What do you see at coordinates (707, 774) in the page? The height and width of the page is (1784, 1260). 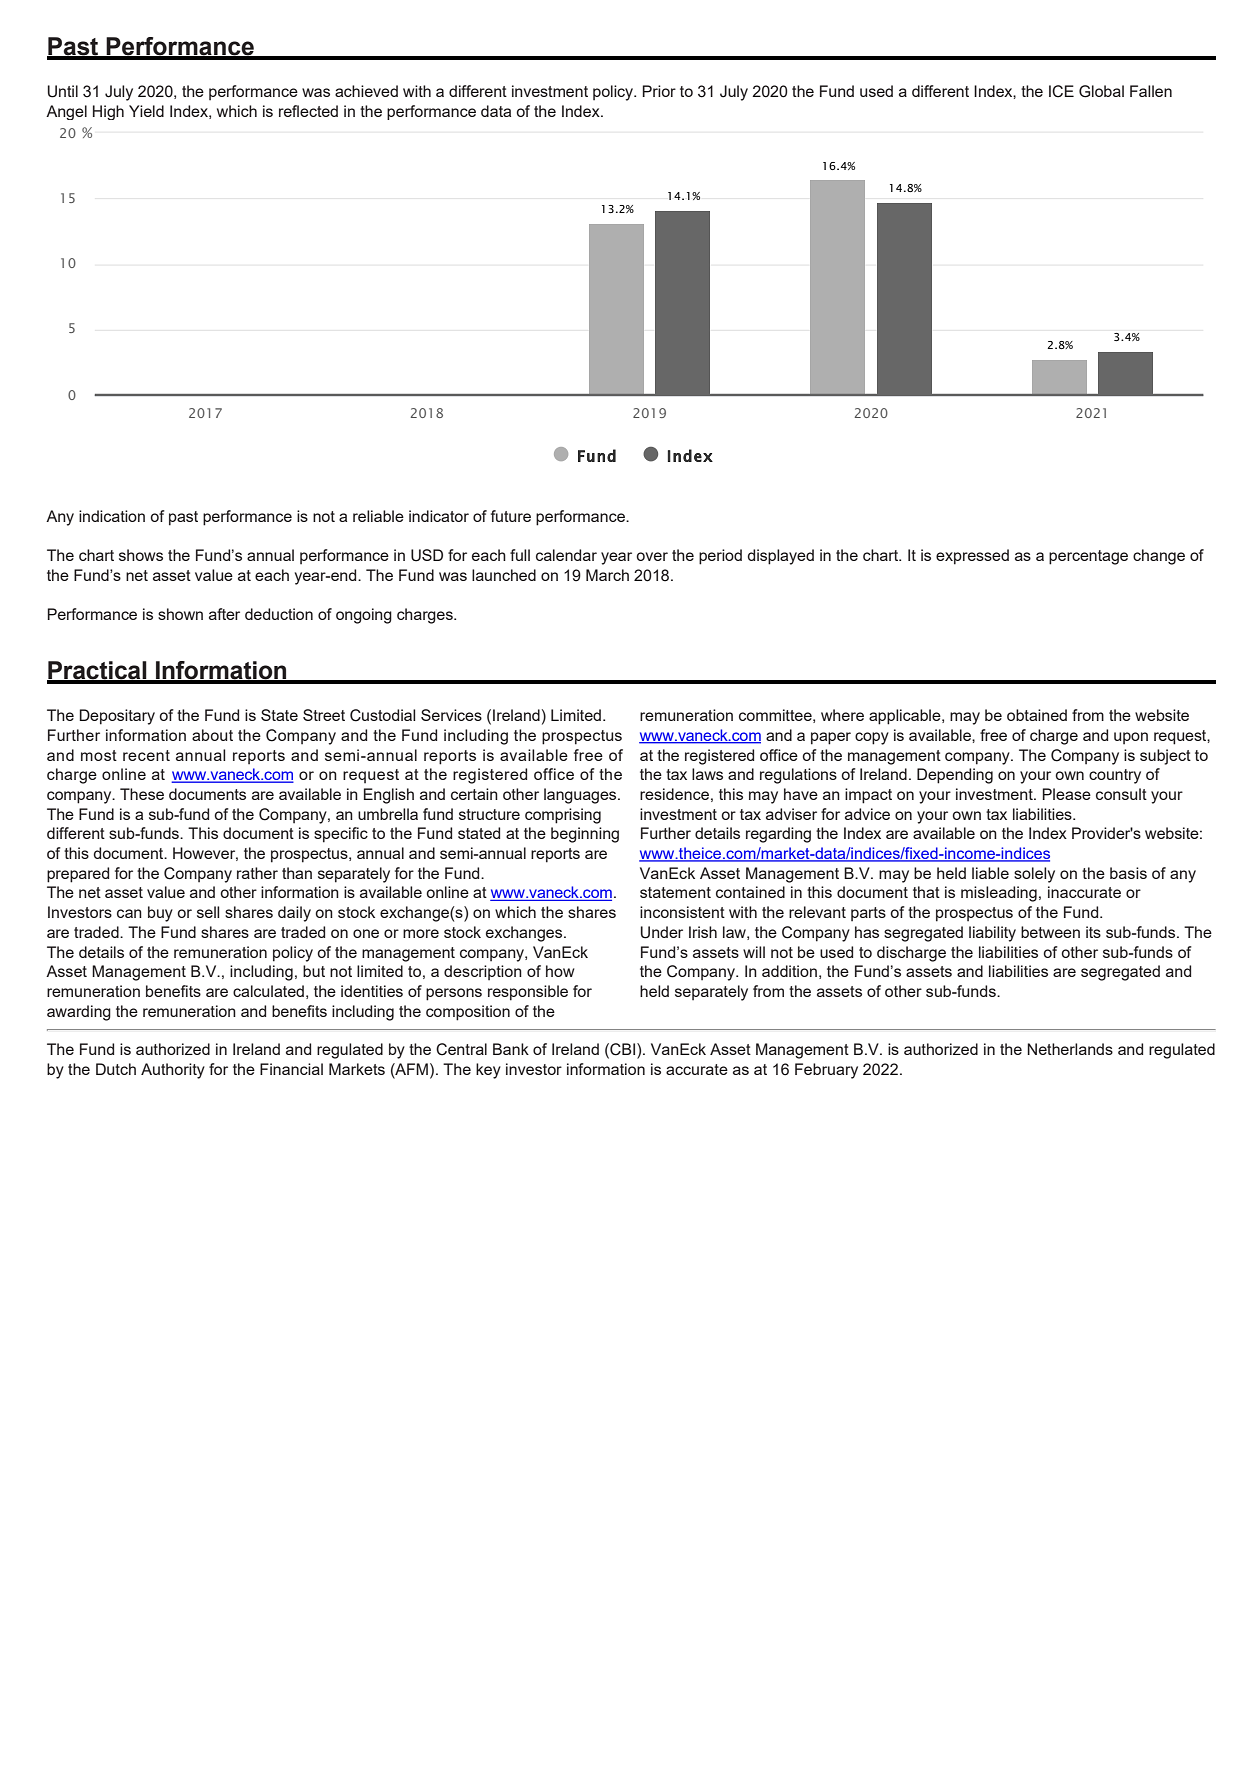 I see `laws` at bounding box center [707, 774].
